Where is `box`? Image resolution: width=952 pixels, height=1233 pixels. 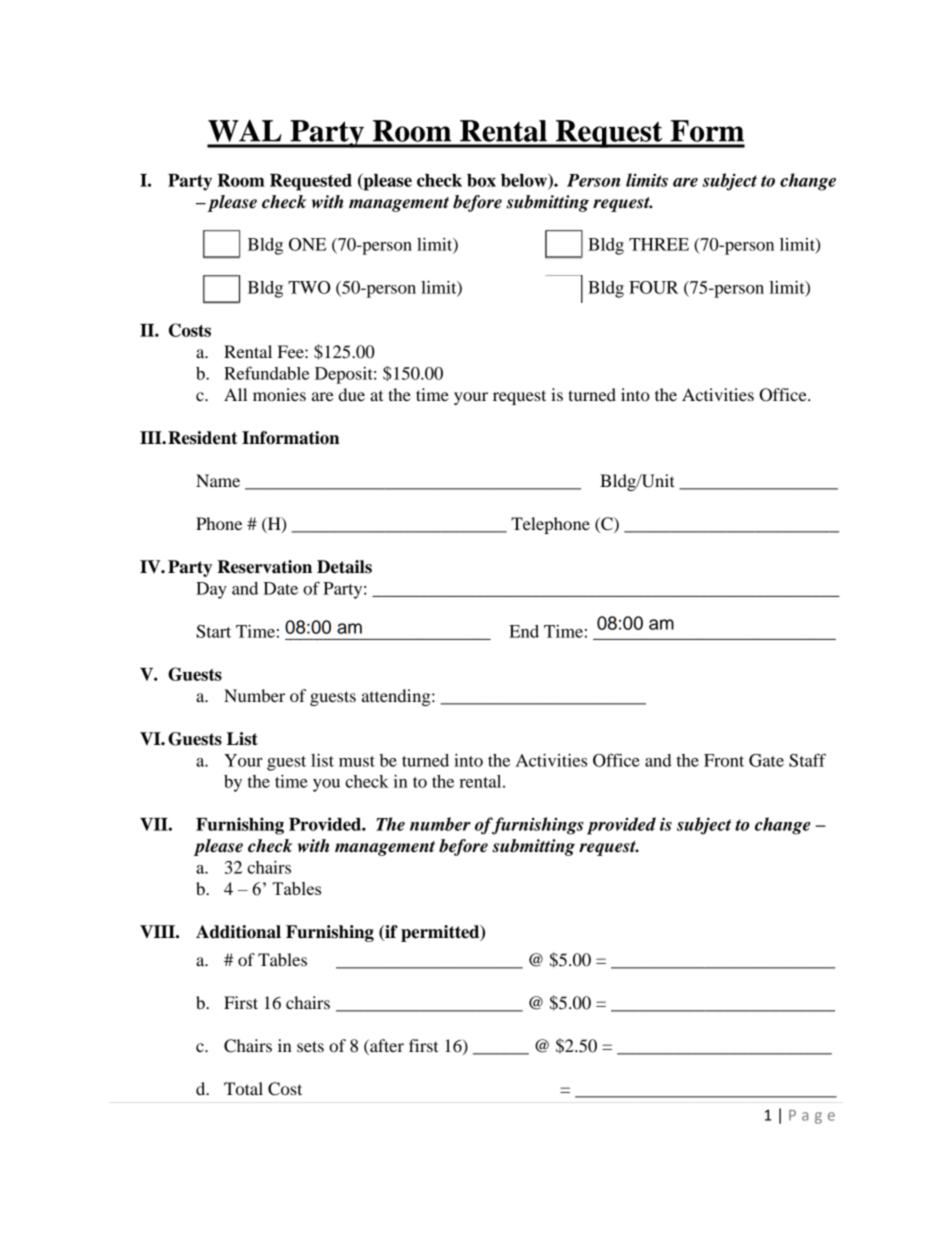 box is located at coordinates (481, 180).
